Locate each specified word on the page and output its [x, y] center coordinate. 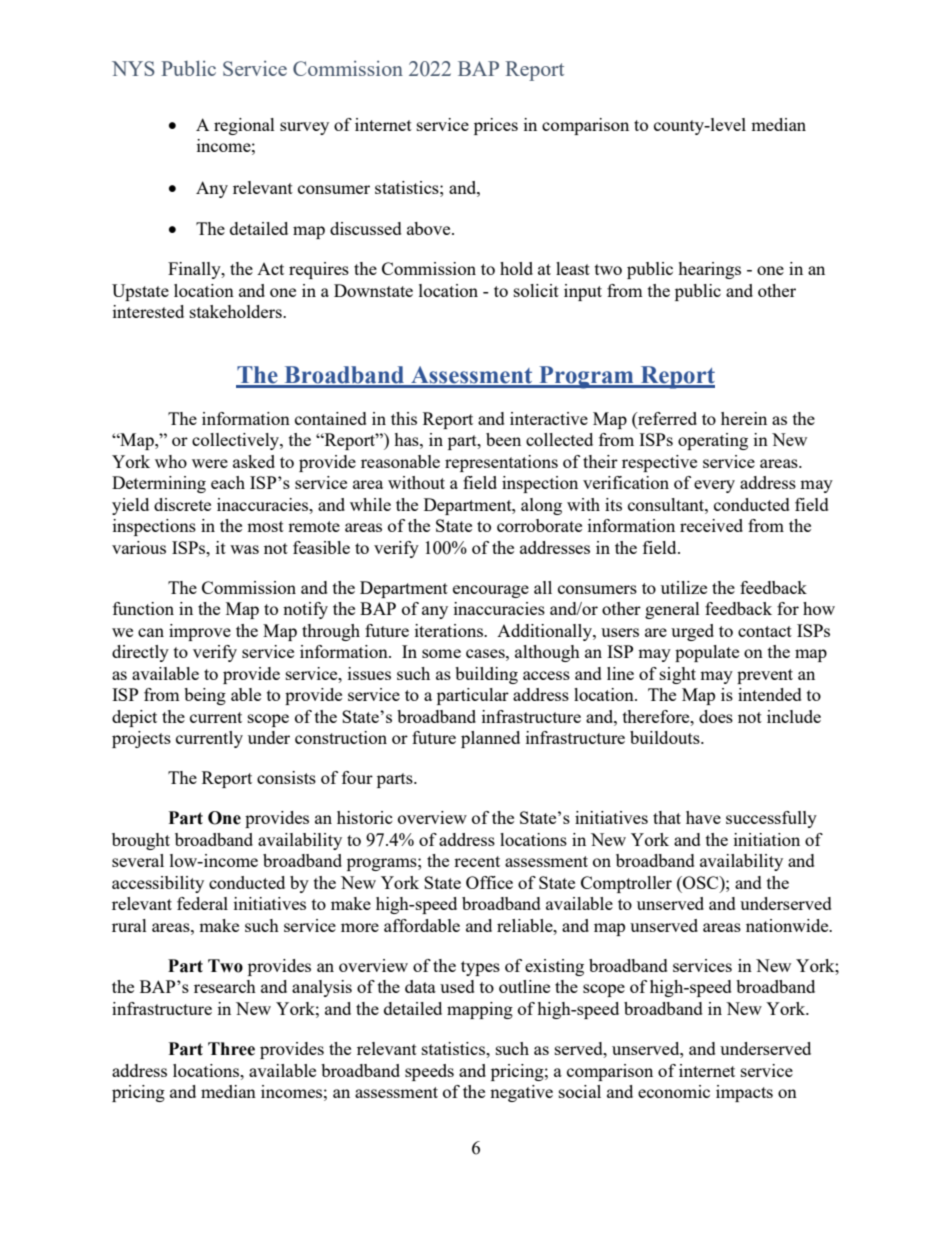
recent [477, 861]
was [244, 549]
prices [496, 126]
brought [141, 841]
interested [148, 311]
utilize [684, 587]
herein [744, 418]
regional [244, 126]
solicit [536, 290]
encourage [491, 591]
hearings [709, 270]
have [703, 817]
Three [231, 1049]
